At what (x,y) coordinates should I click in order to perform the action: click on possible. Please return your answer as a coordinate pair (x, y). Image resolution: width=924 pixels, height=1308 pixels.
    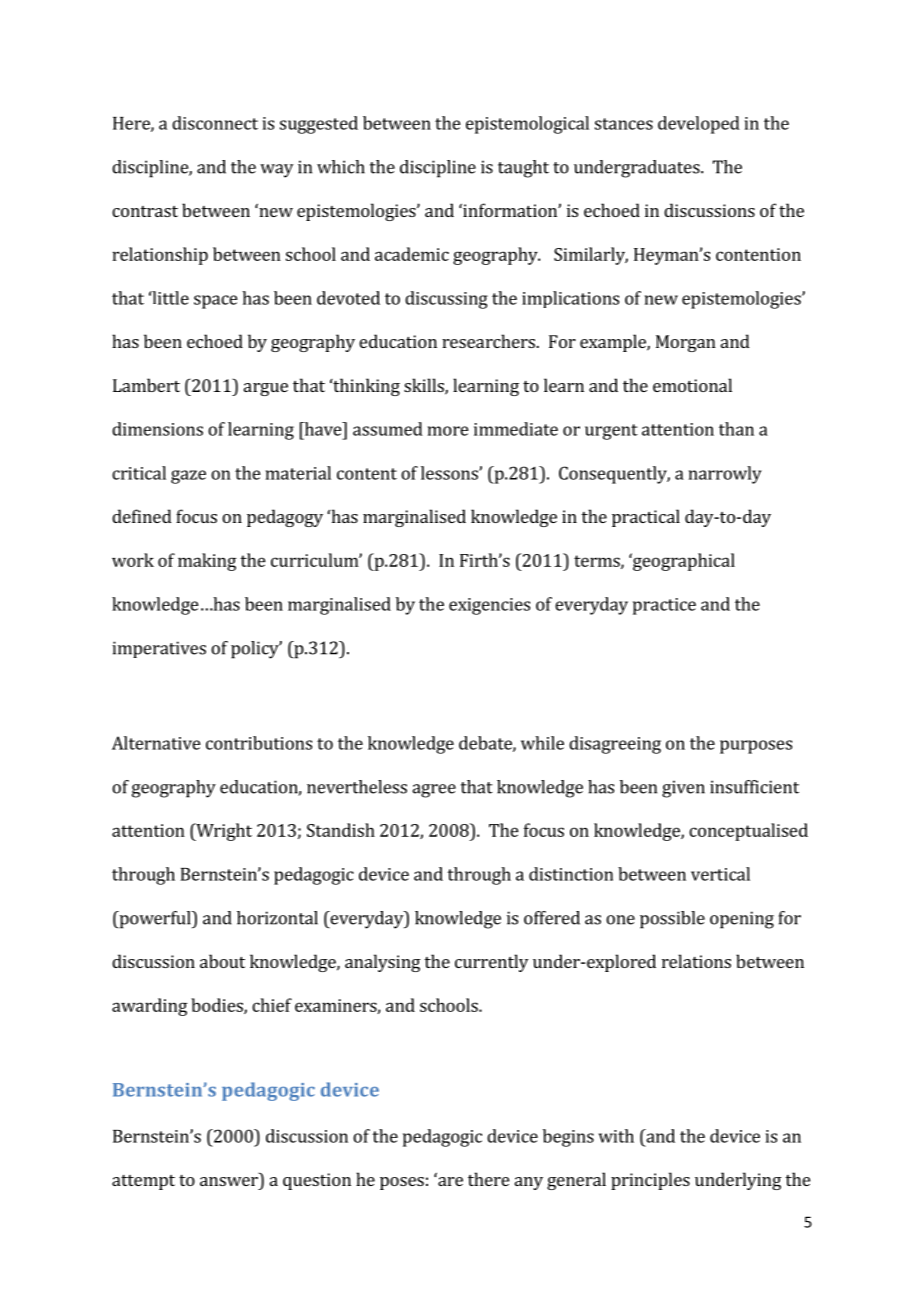
    Looking at the image, I should click on (672, 920).
